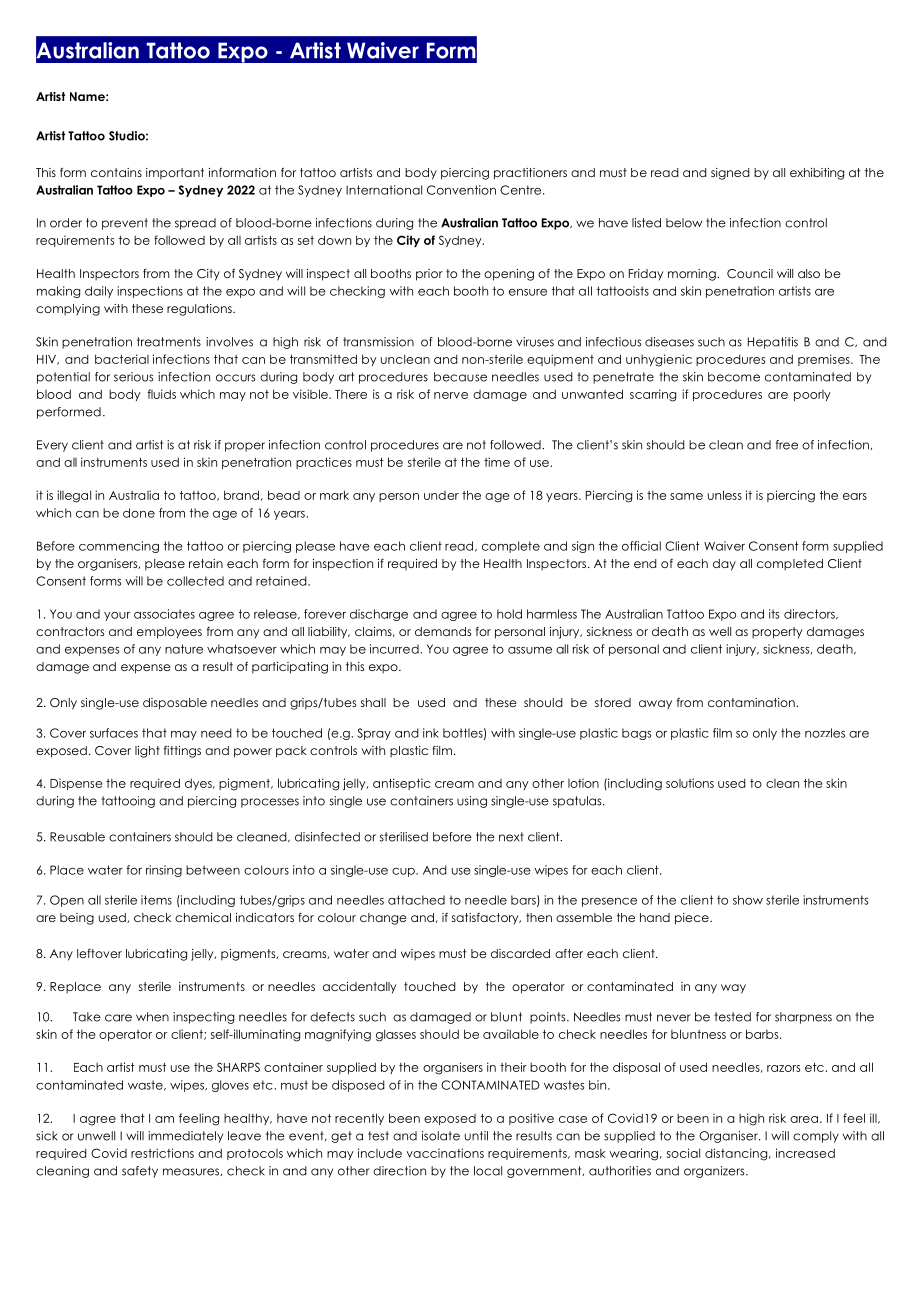 This screenshot has width=924, height=1308. Describe the element at coordinates (684, 223) in the screenshot. I see `below` at that location.
